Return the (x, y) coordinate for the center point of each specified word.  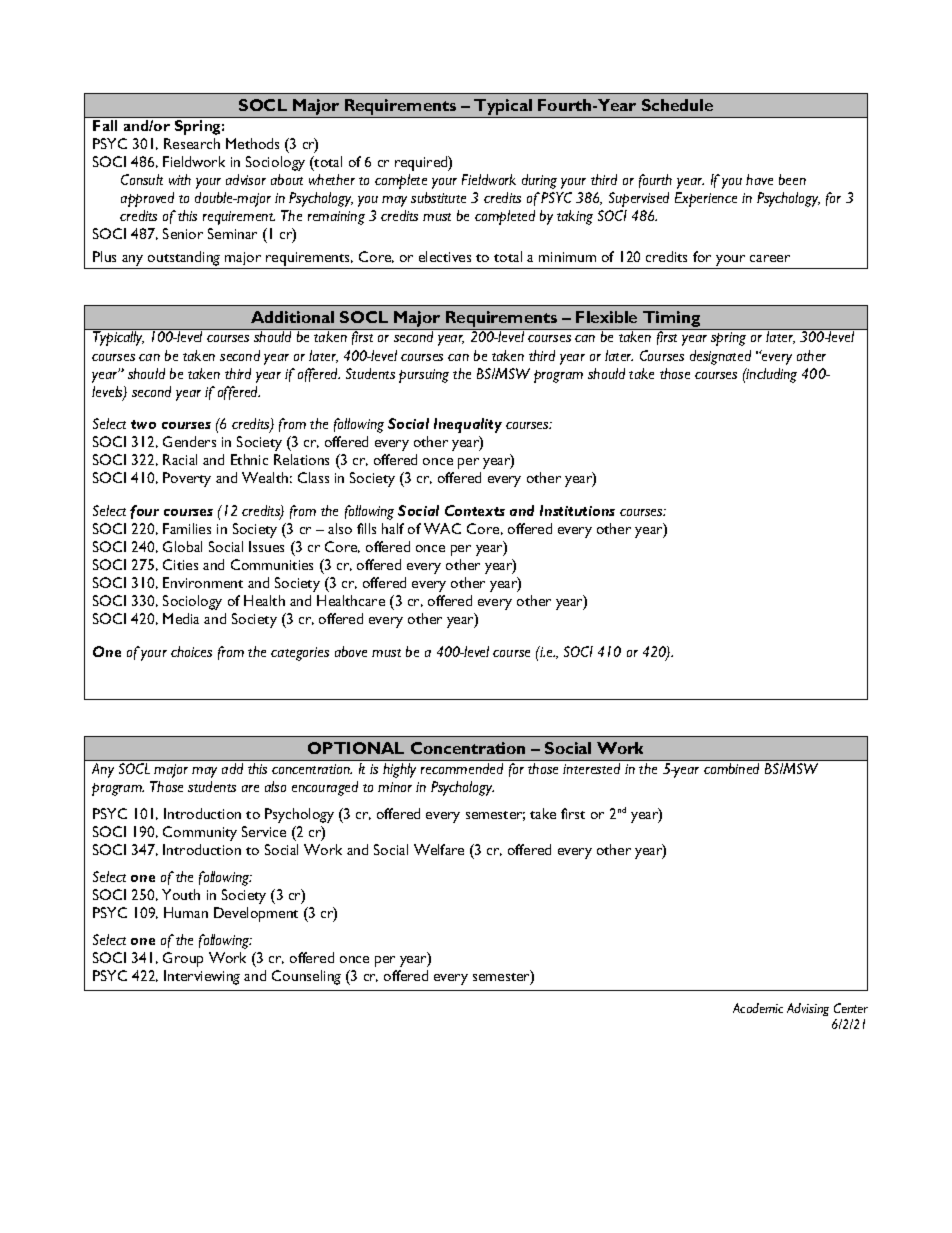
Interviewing (202, 977)
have (759, 179)
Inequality (468, 425)
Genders (189, 441)
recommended (462, 768)
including (771, 375)
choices (191, 651)
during (539, 181)
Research (192, 143)
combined (731, 768)
